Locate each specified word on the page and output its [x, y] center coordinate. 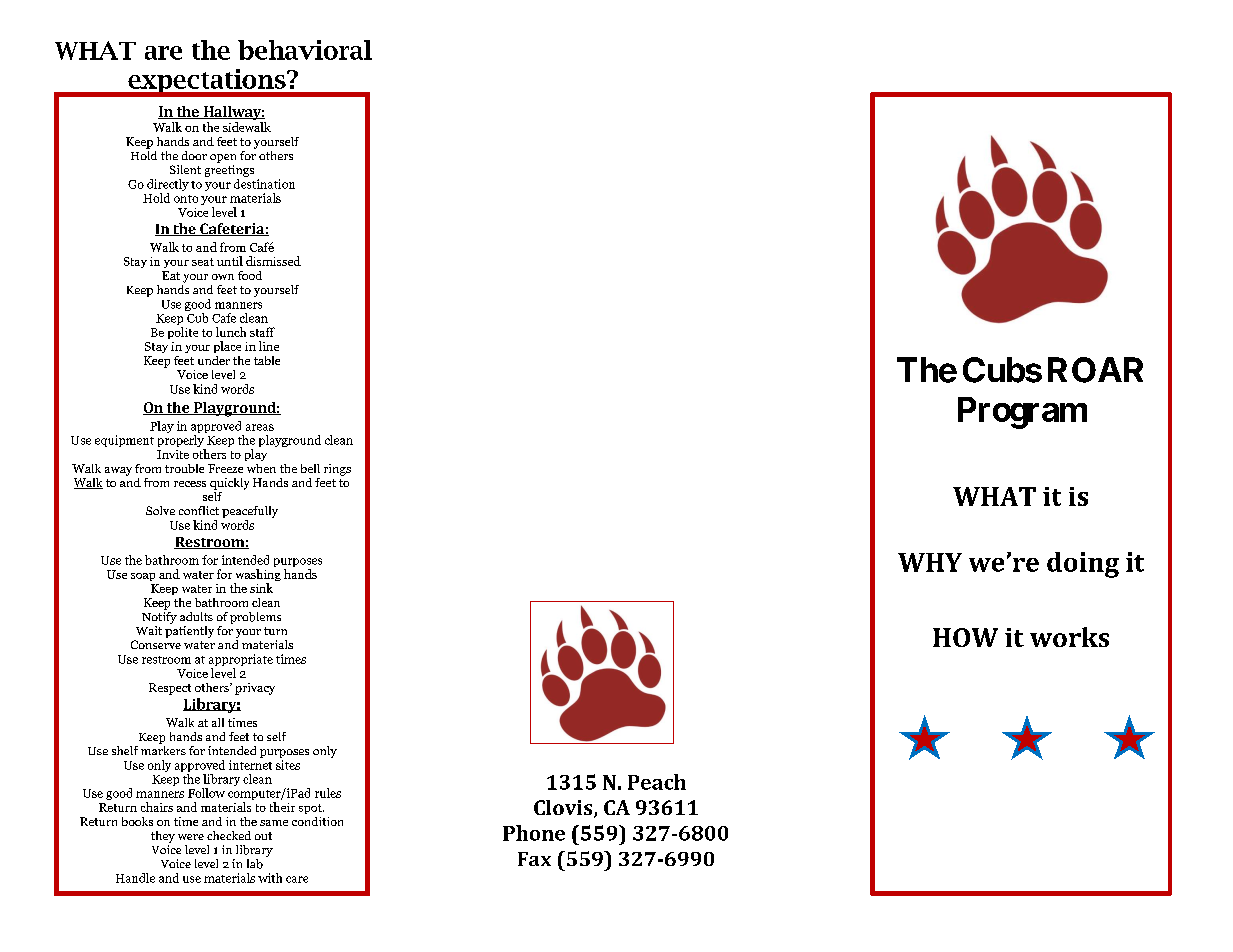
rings [337, 470]
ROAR [1095, 370]
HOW [965, 637]
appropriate [241, 661]
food [250, 275]
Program [1022, 413]
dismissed [273, 261]
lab [255, 864]
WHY [930, 562]
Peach [657, 782]
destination [264, 182]
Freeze [225, 468]
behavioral [305, 50]
